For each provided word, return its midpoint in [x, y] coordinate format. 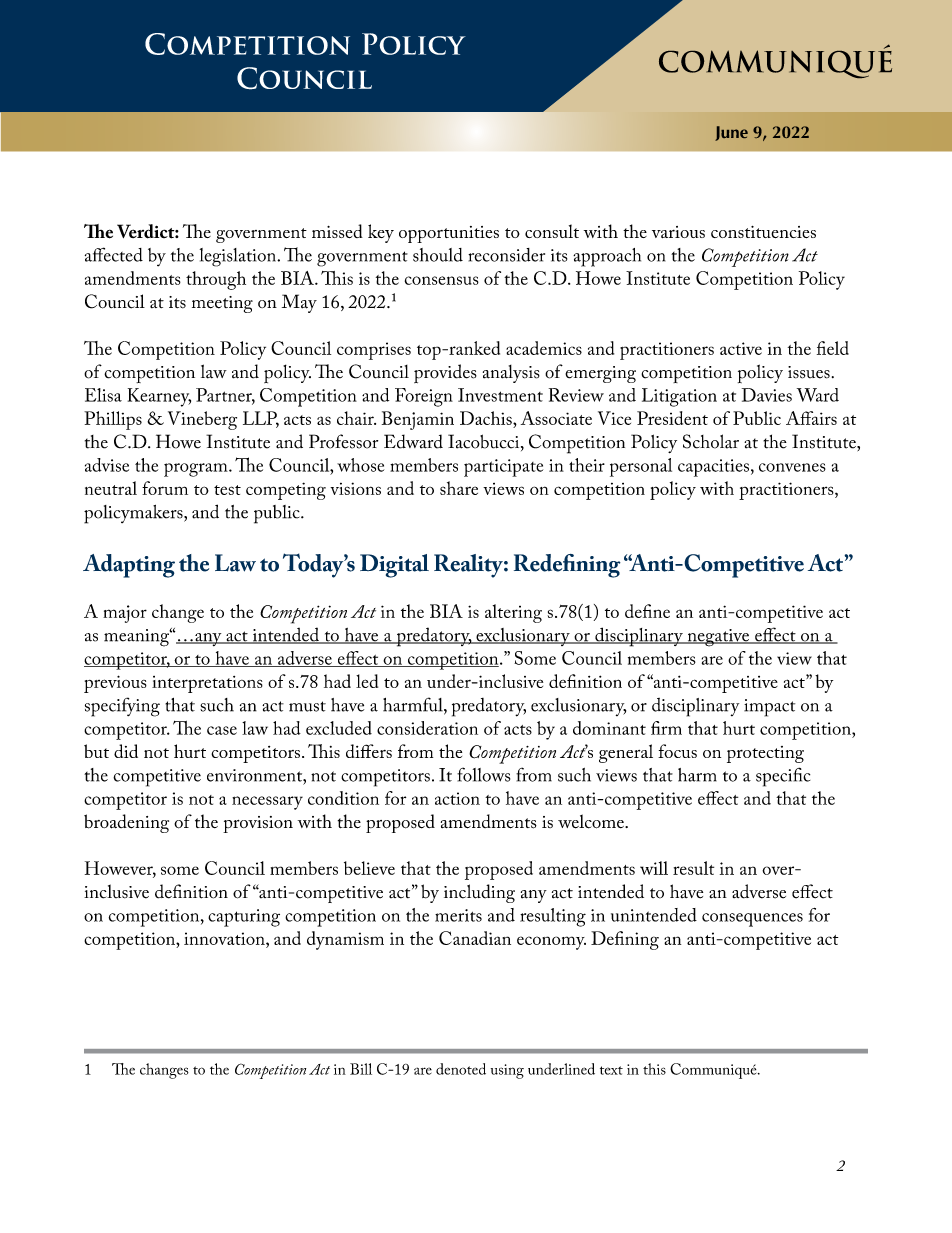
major [125, 614]
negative [718, 638]
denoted [461, 1069]
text [611, 1070]
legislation [239, 257]
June [731, 133]
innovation [225, 938]
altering [513, 613]
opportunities [449, 234]
